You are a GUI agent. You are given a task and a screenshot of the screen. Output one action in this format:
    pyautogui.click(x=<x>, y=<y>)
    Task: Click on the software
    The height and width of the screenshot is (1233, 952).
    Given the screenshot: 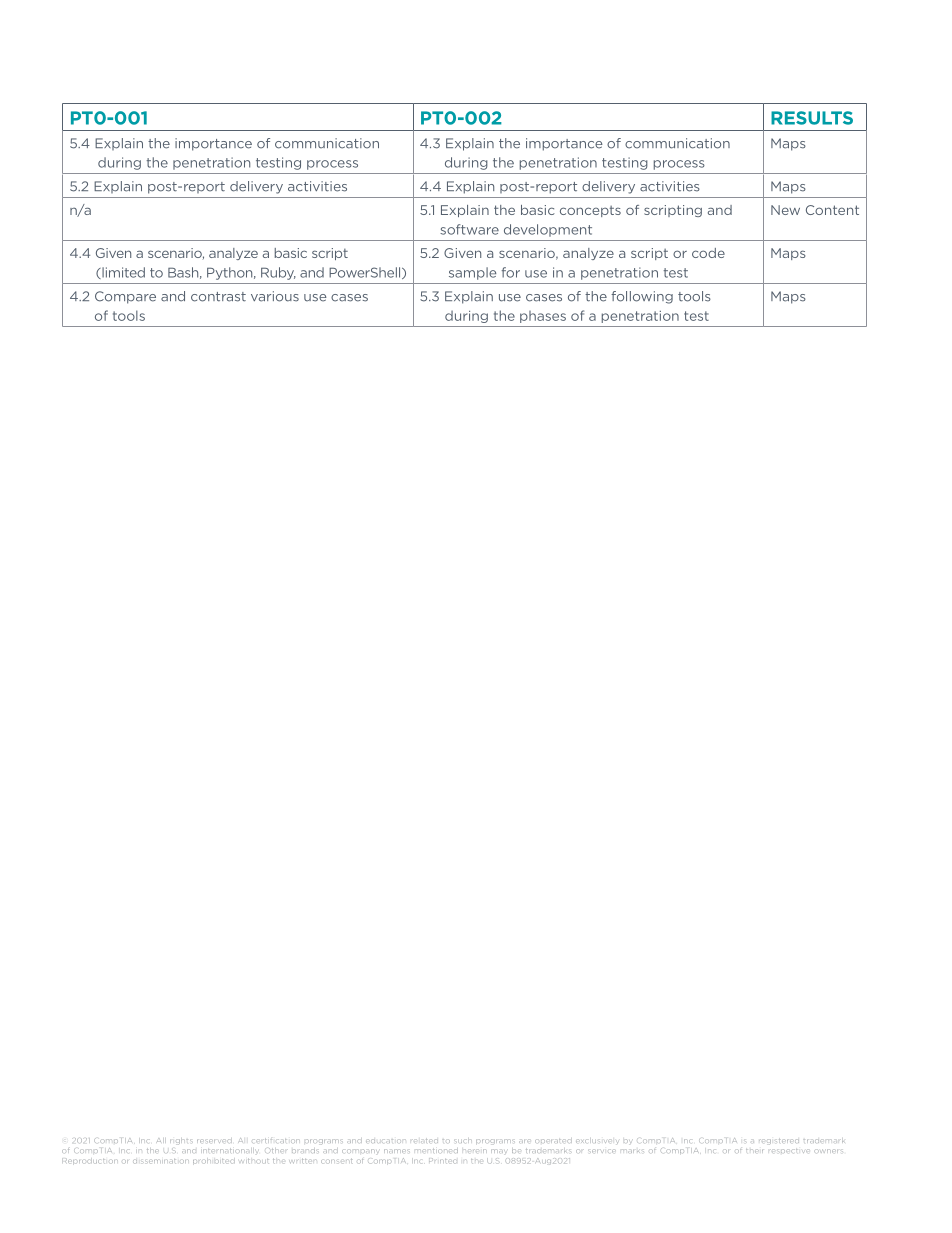 What is the action you would take?
    pyautogui.click(x=469, y=229)
